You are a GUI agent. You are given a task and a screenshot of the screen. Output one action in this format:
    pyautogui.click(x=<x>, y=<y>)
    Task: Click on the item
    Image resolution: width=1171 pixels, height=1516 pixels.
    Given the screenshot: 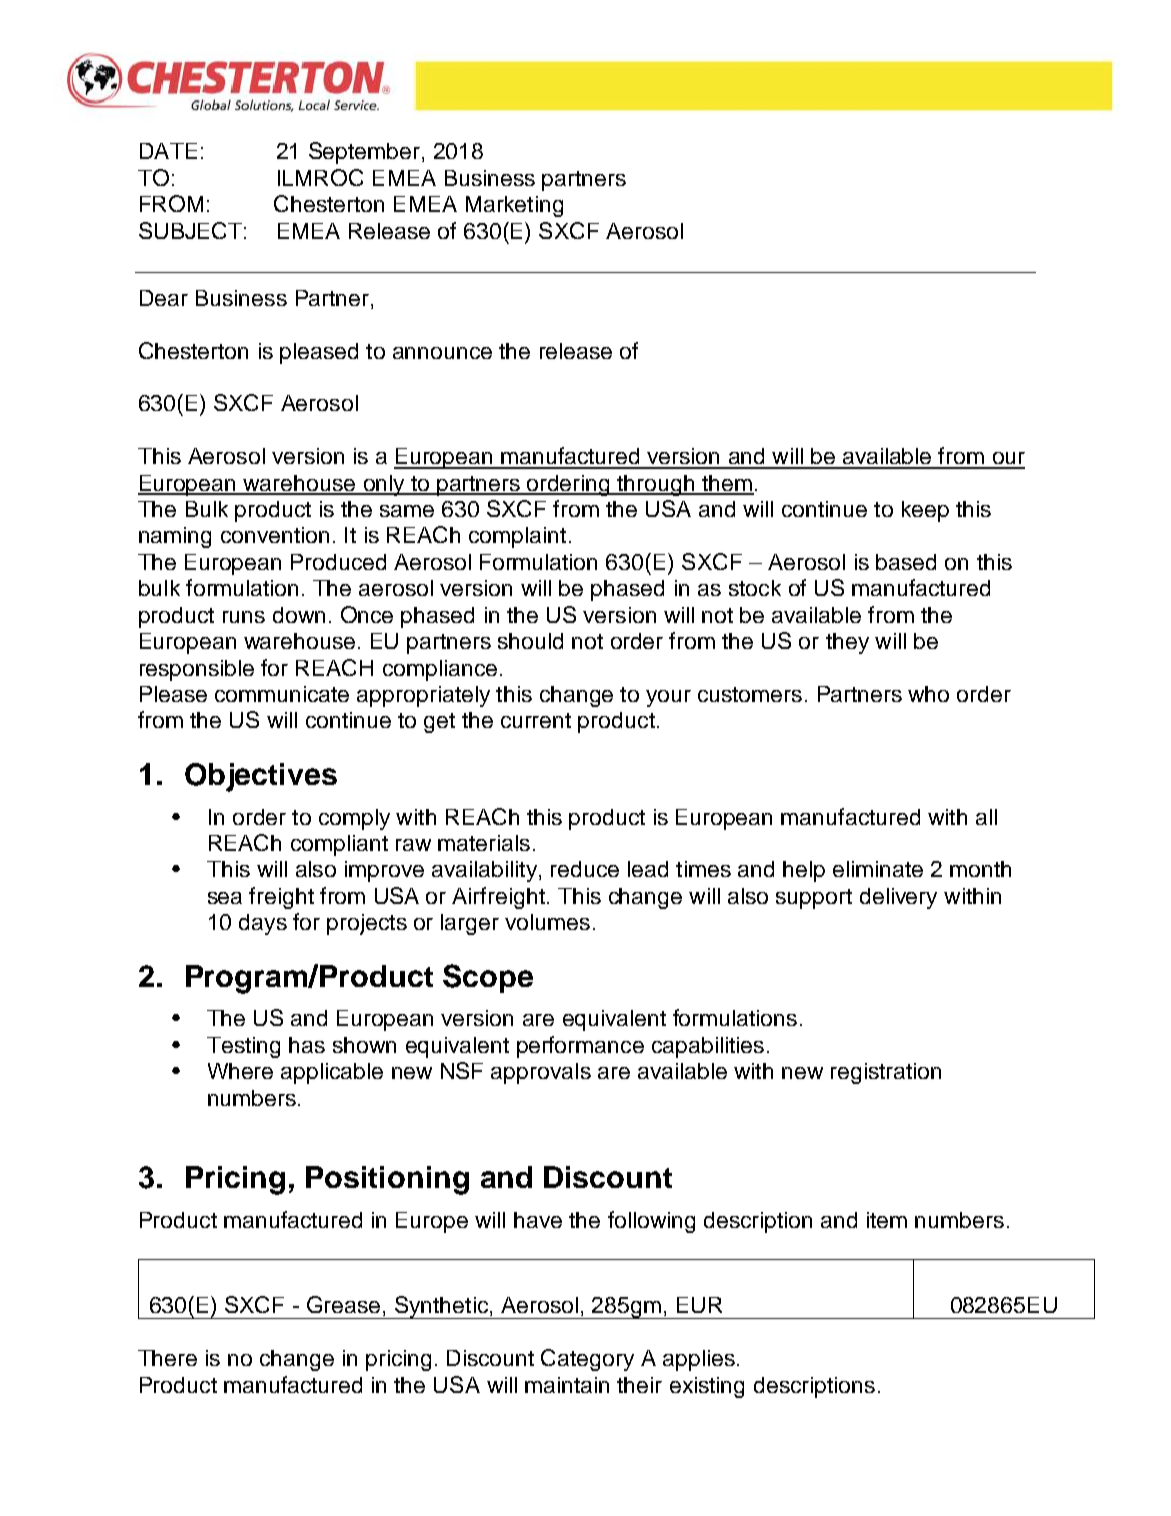 What is the action you would take?
    pyautogui.click(x=887, y=1220)
